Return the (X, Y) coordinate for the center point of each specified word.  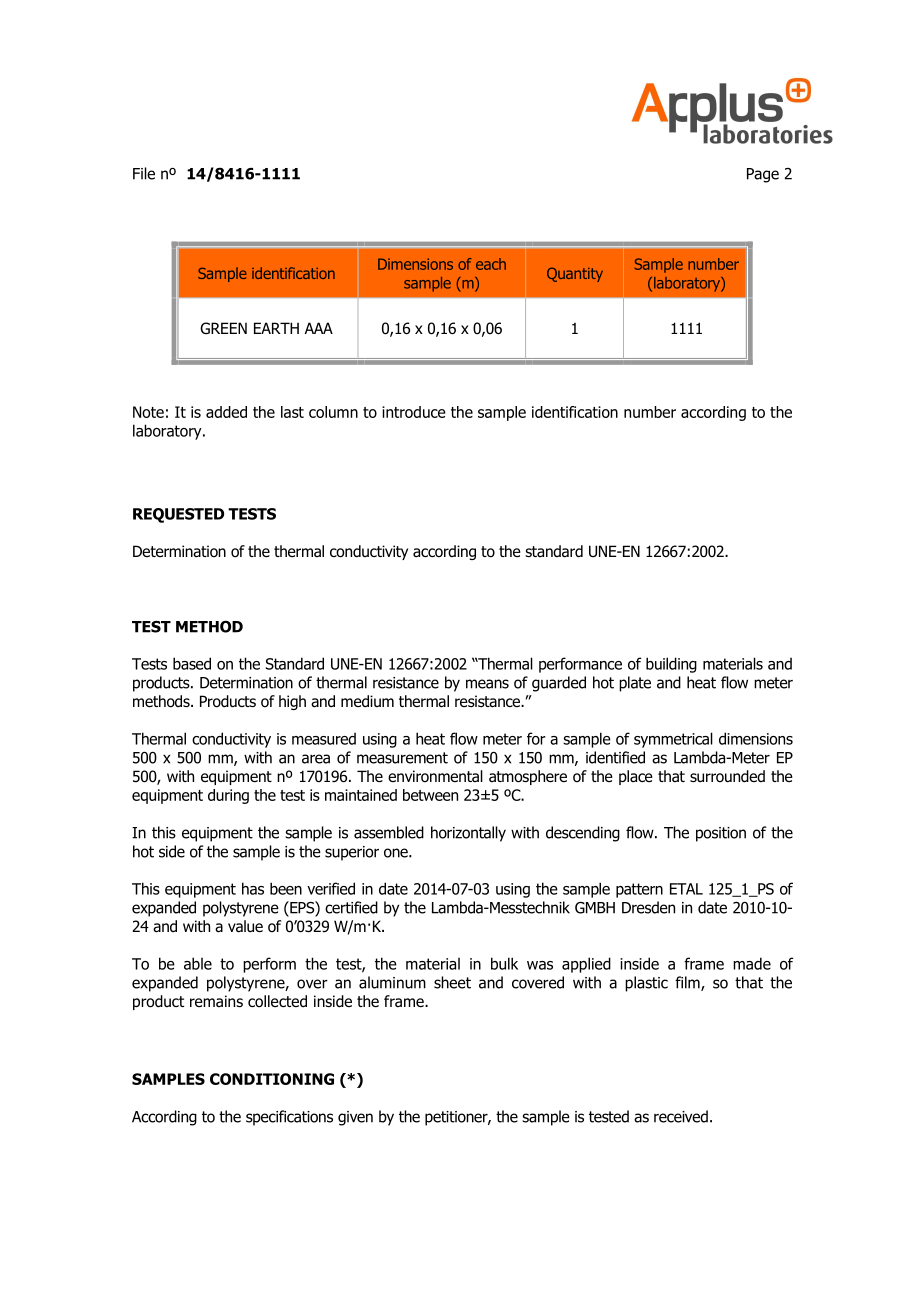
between (430, 795)
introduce (414, 412)
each (491, 264)
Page (763, 175)
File (144, 173)
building (671, 665)
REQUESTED (178, 515)
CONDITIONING (272, 1079)
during (228, 796)
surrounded (727, 776)
